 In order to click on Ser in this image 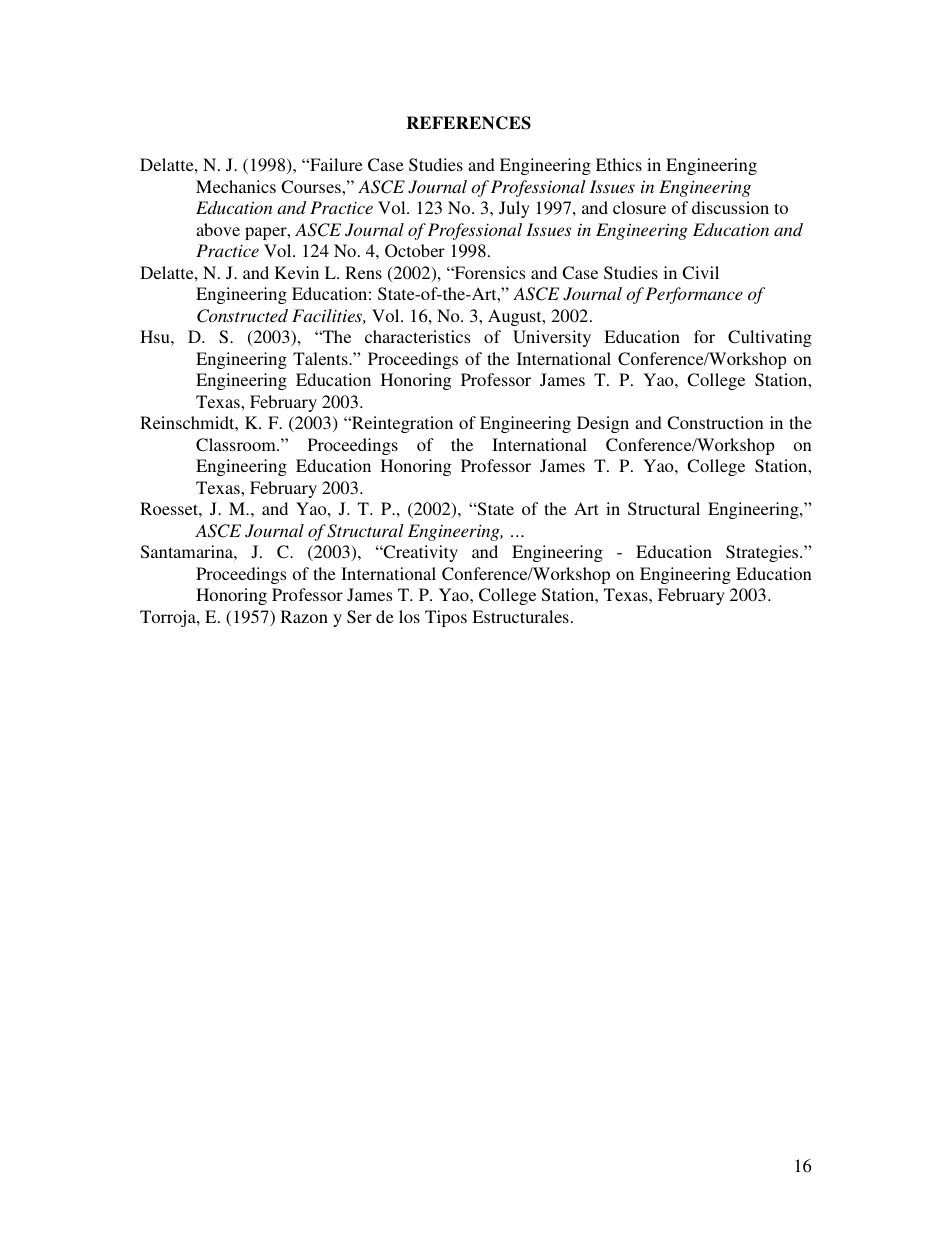, I will do `click(359, 617)`.
